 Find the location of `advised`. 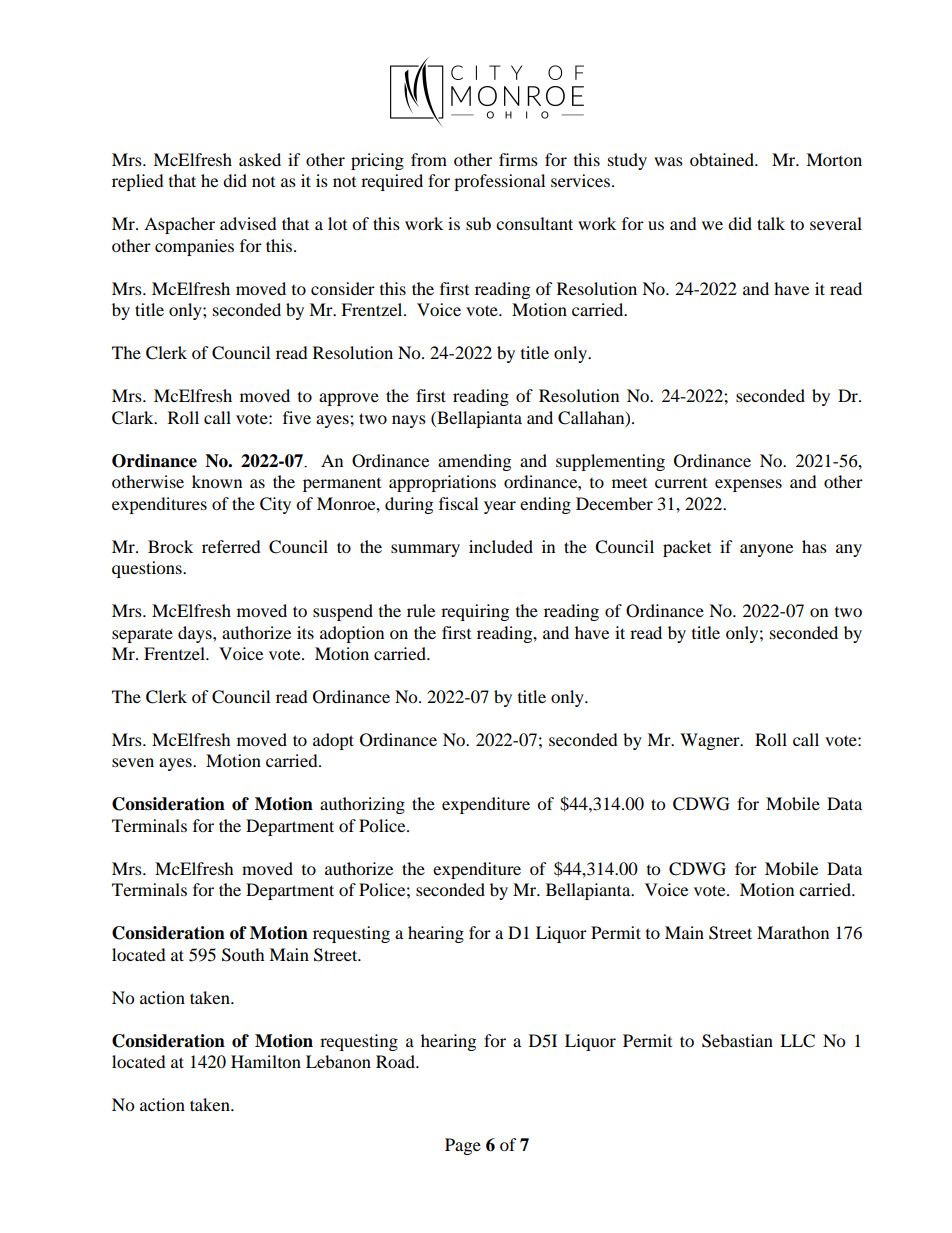

advised is located at coordinates (248, 223).
